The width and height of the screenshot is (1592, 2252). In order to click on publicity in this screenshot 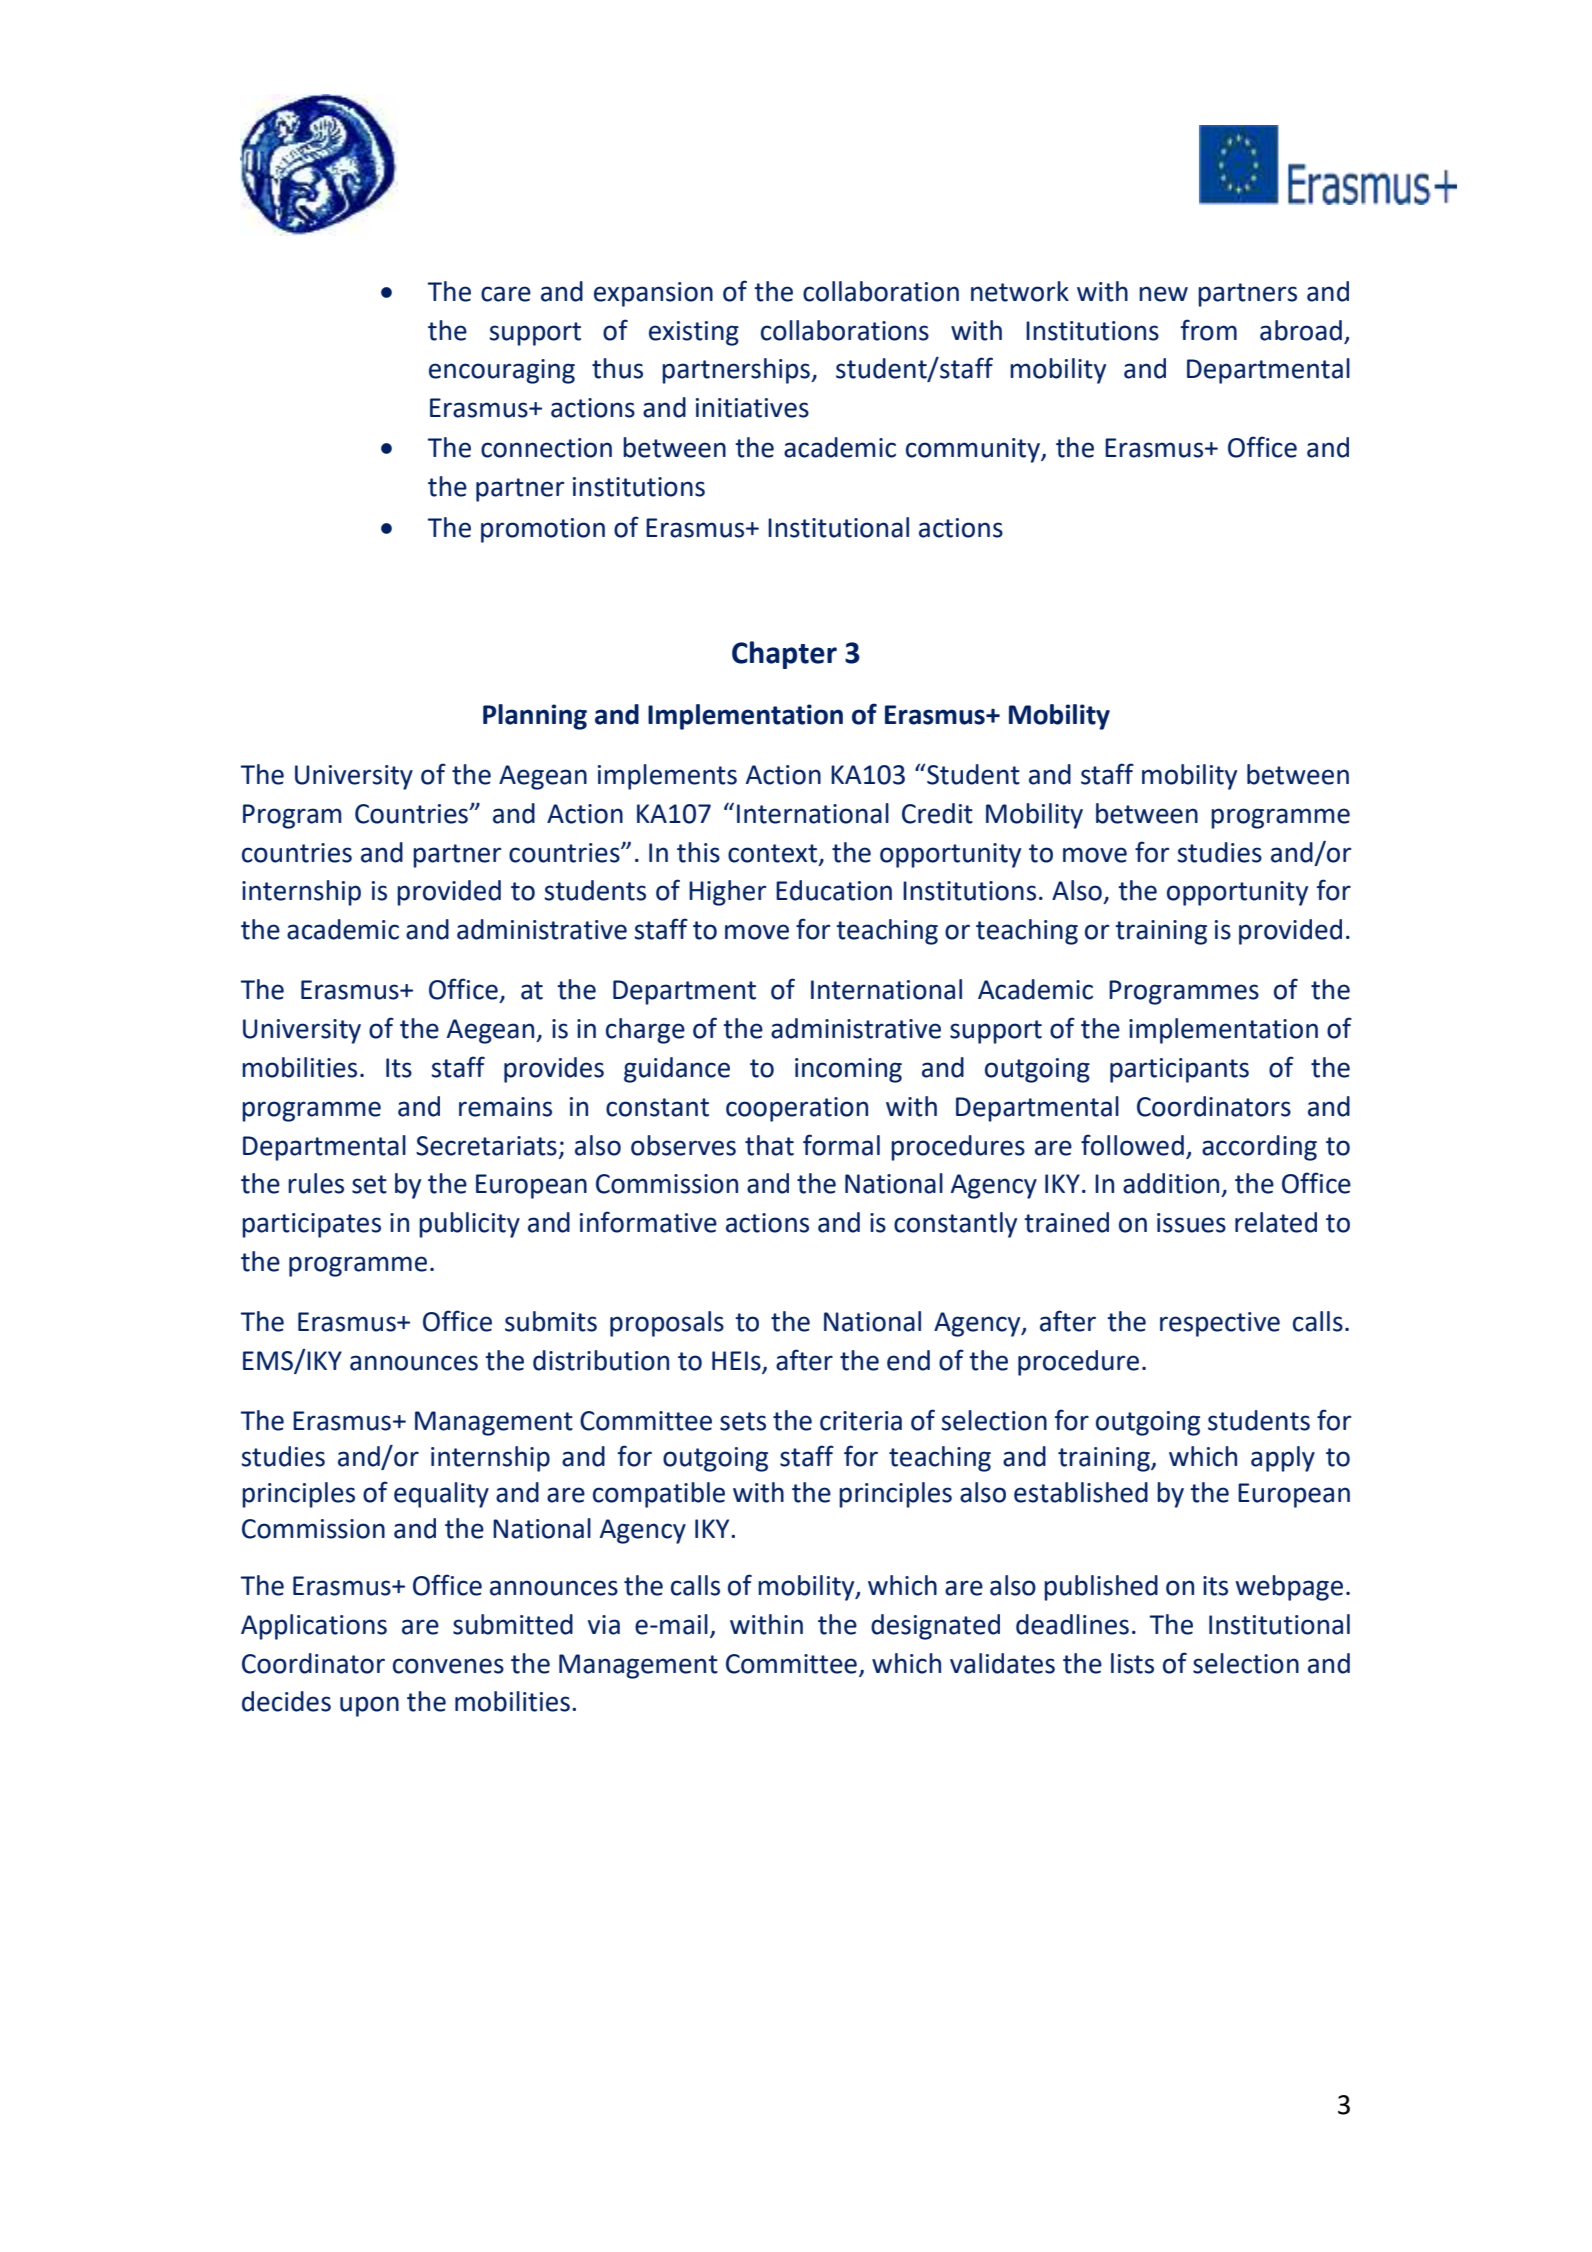, I will do `click(469, 1225)`.
